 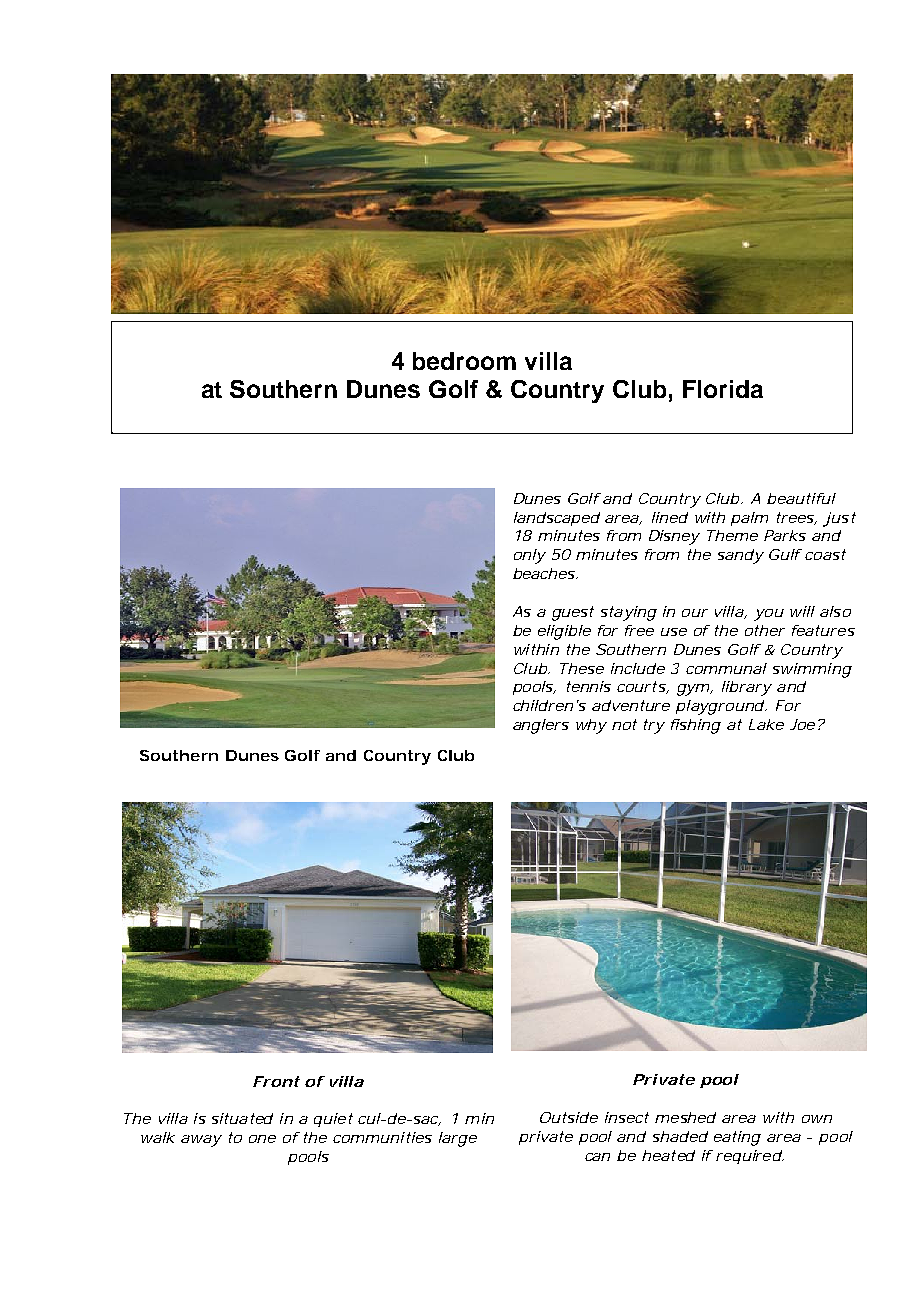 I want to click on one, so click(x=262, y=1139).
